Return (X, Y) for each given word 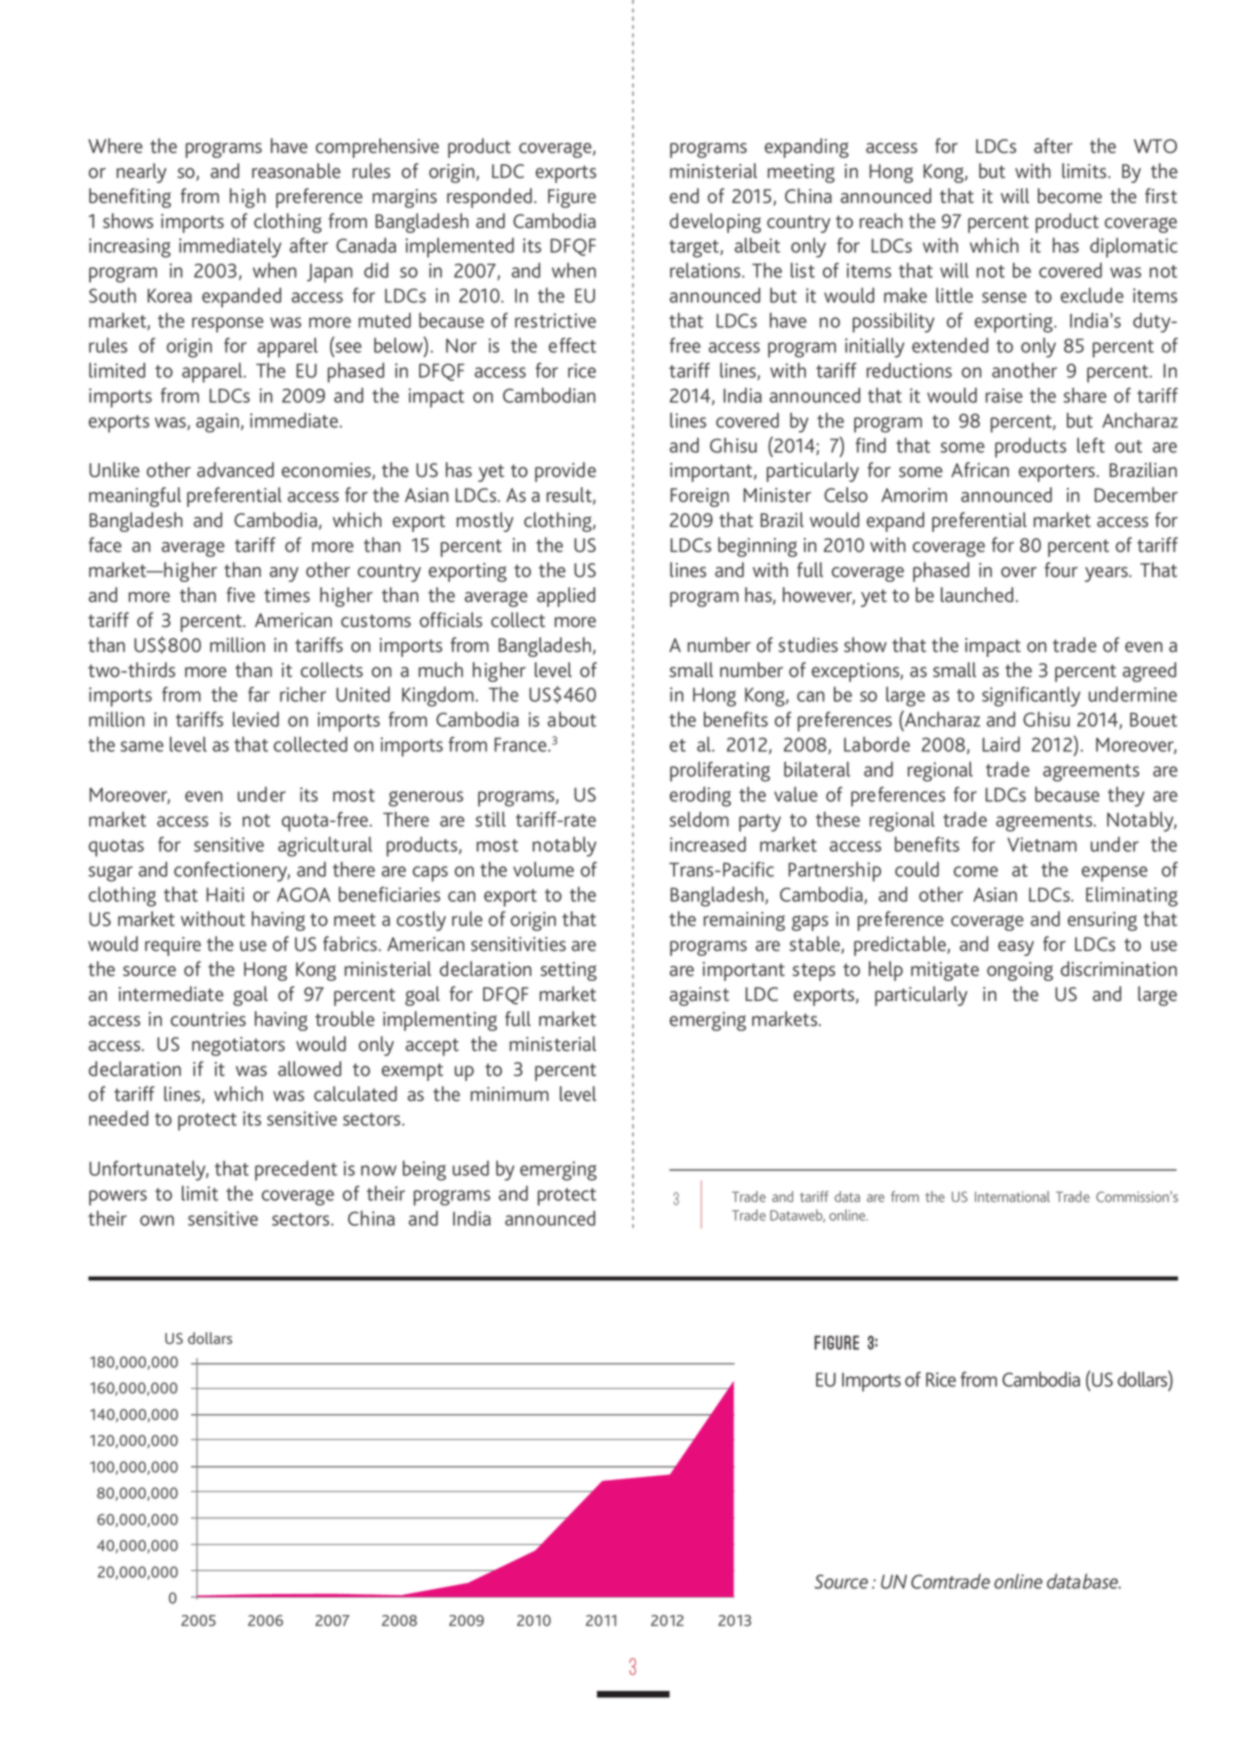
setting (569, 971)
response (228, 325)
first (1161, 195)
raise (1004, 395)
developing (715, 223)
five (241, 594)
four (1061, 569)
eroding (700, 796)
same (142, 746)
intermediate (171, 993)
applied (566, 597)
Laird (1001, 744)
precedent (296, 1170)
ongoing (1020, 971)
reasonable (296, 170)
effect (572, 345)
